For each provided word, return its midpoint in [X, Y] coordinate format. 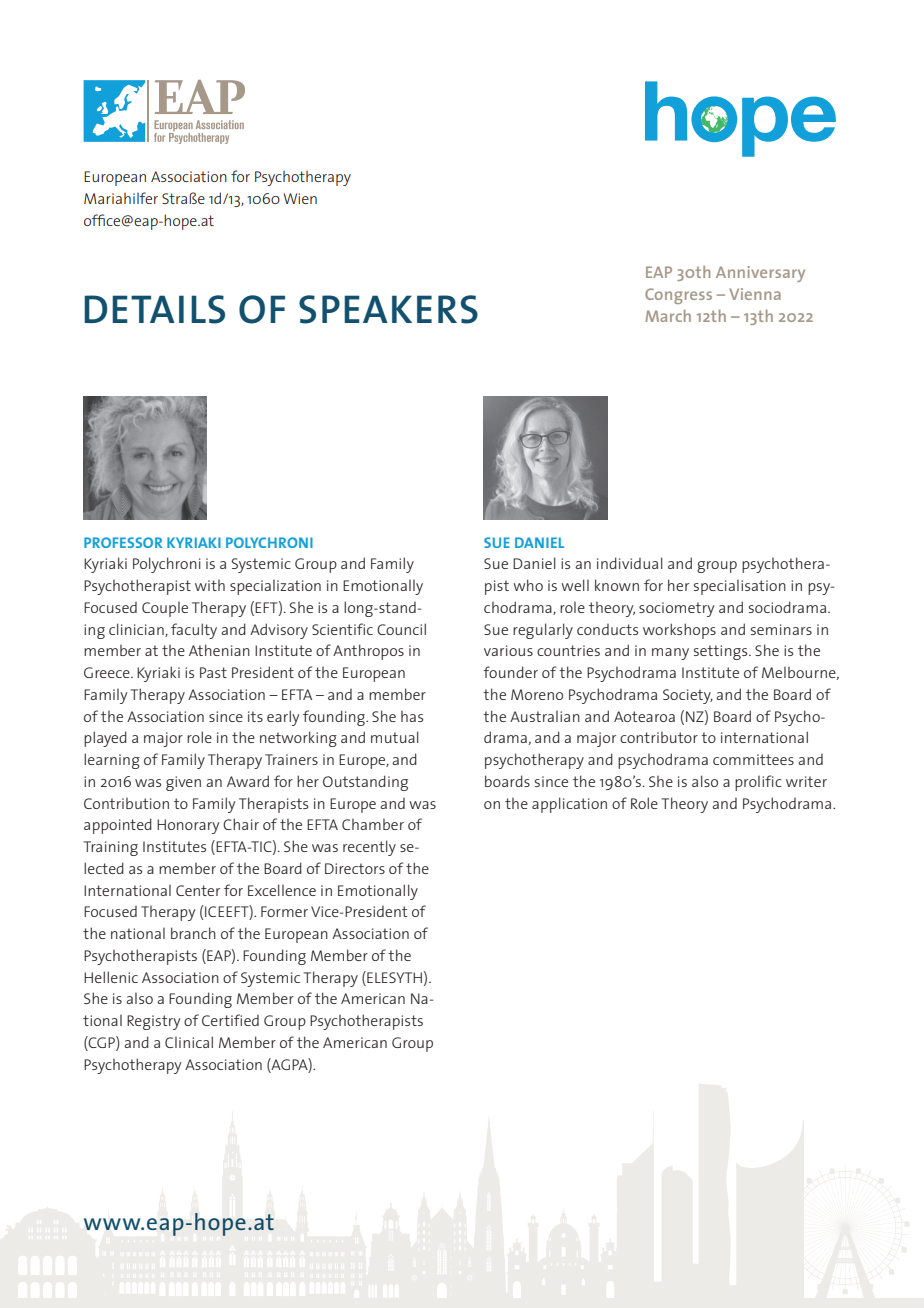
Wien [300, 198]
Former [284, 911]
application [569, 805]
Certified [230, 1020]
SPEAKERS [388, 309]
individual [630, 563]
